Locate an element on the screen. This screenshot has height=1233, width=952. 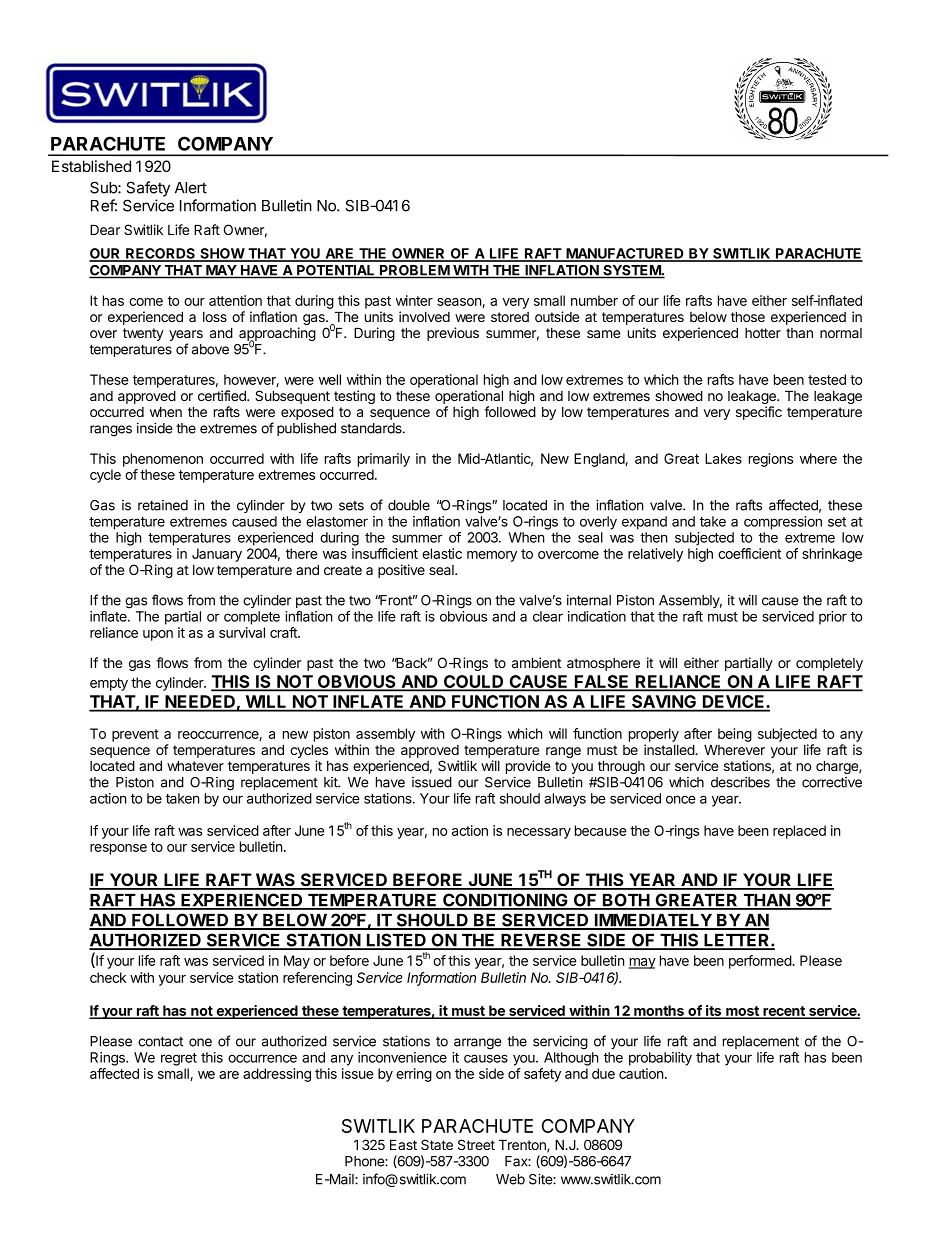
PROBLEM is located at coordinates (414, 271).
